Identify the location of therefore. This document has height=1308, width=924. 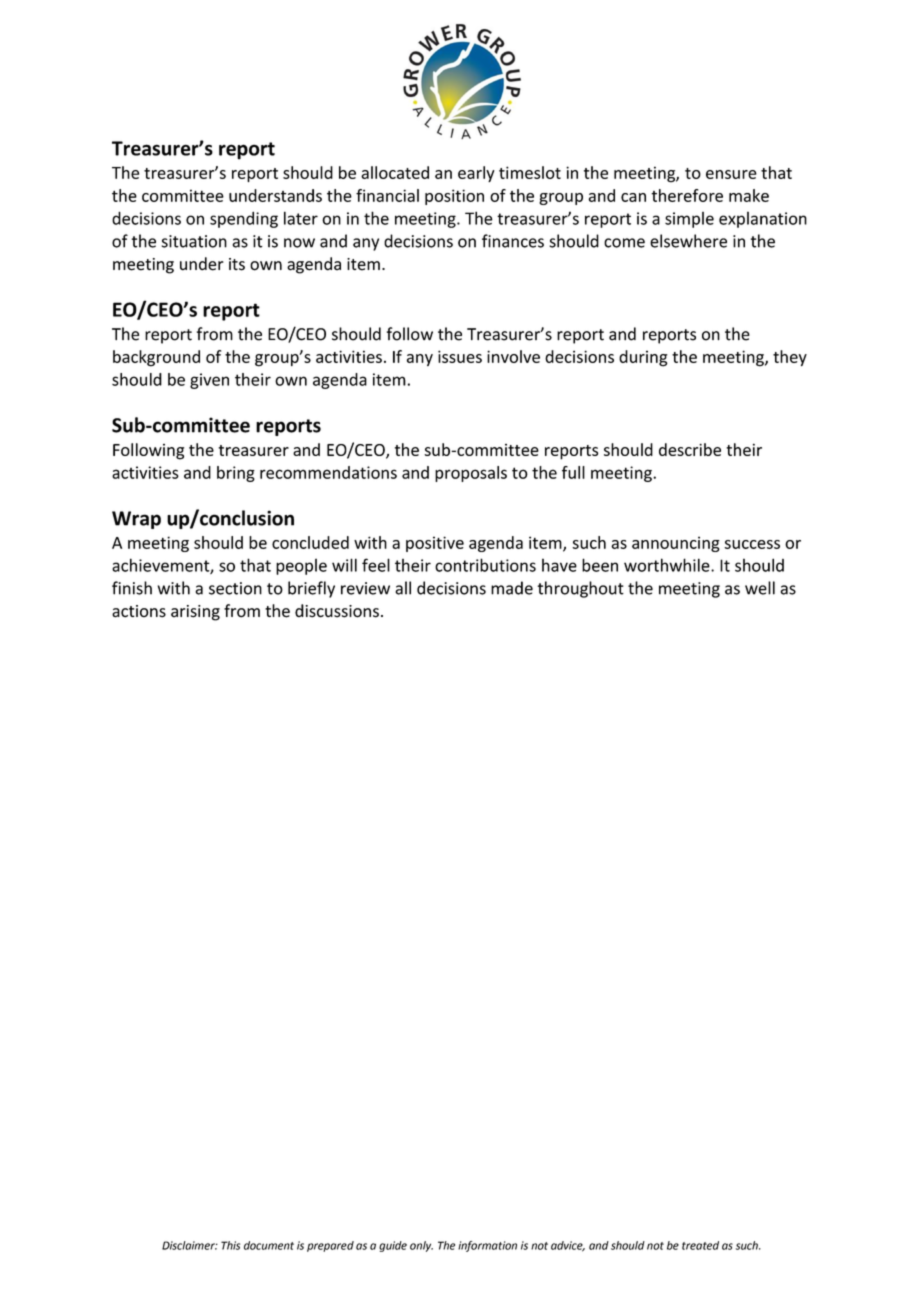
(687, 195).
